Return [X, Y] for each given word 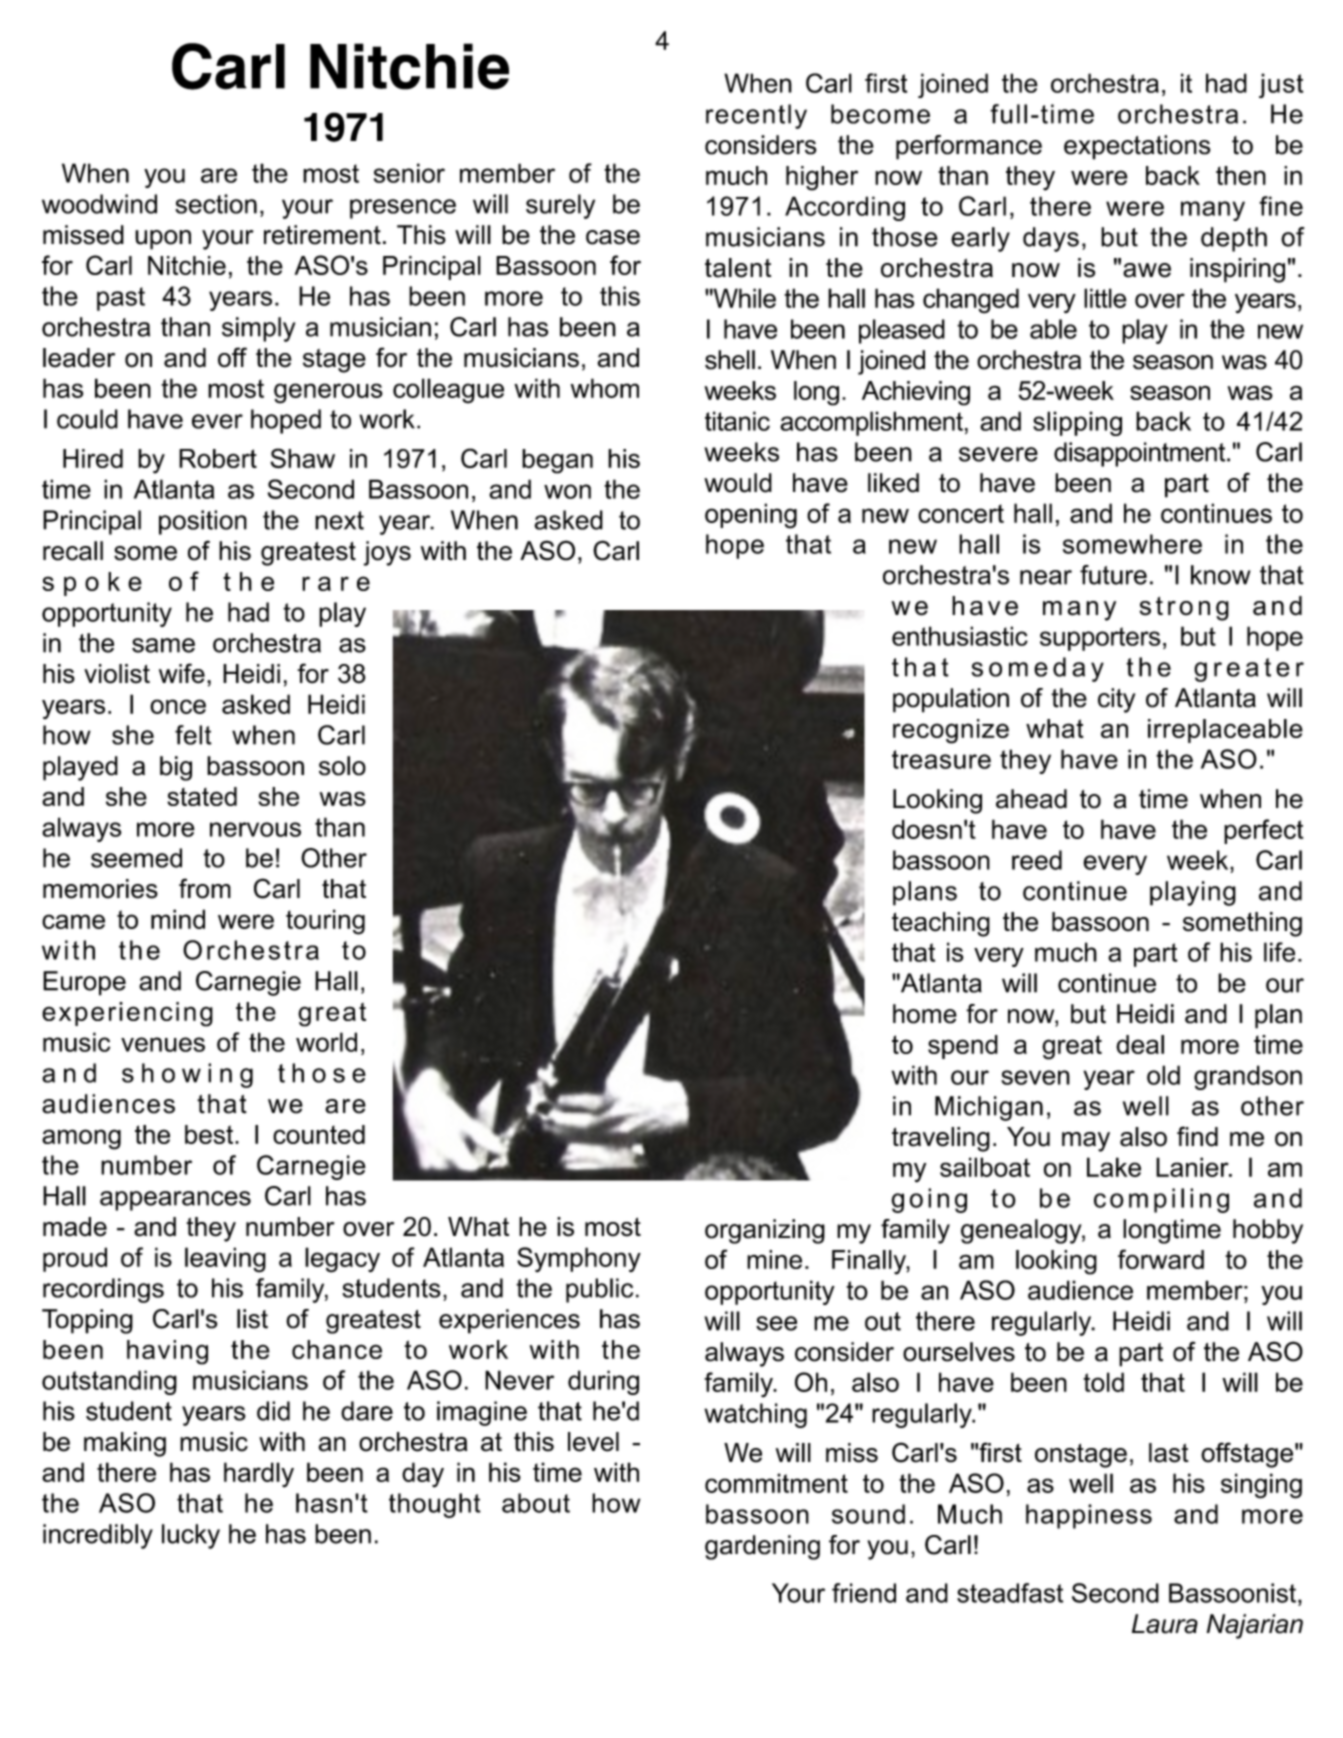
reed [1037, 860]
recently [756, 116]
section [216, 204]
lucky [191, 1536]
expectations [1137, 147]
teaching [941, 924]
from [205, 888]
